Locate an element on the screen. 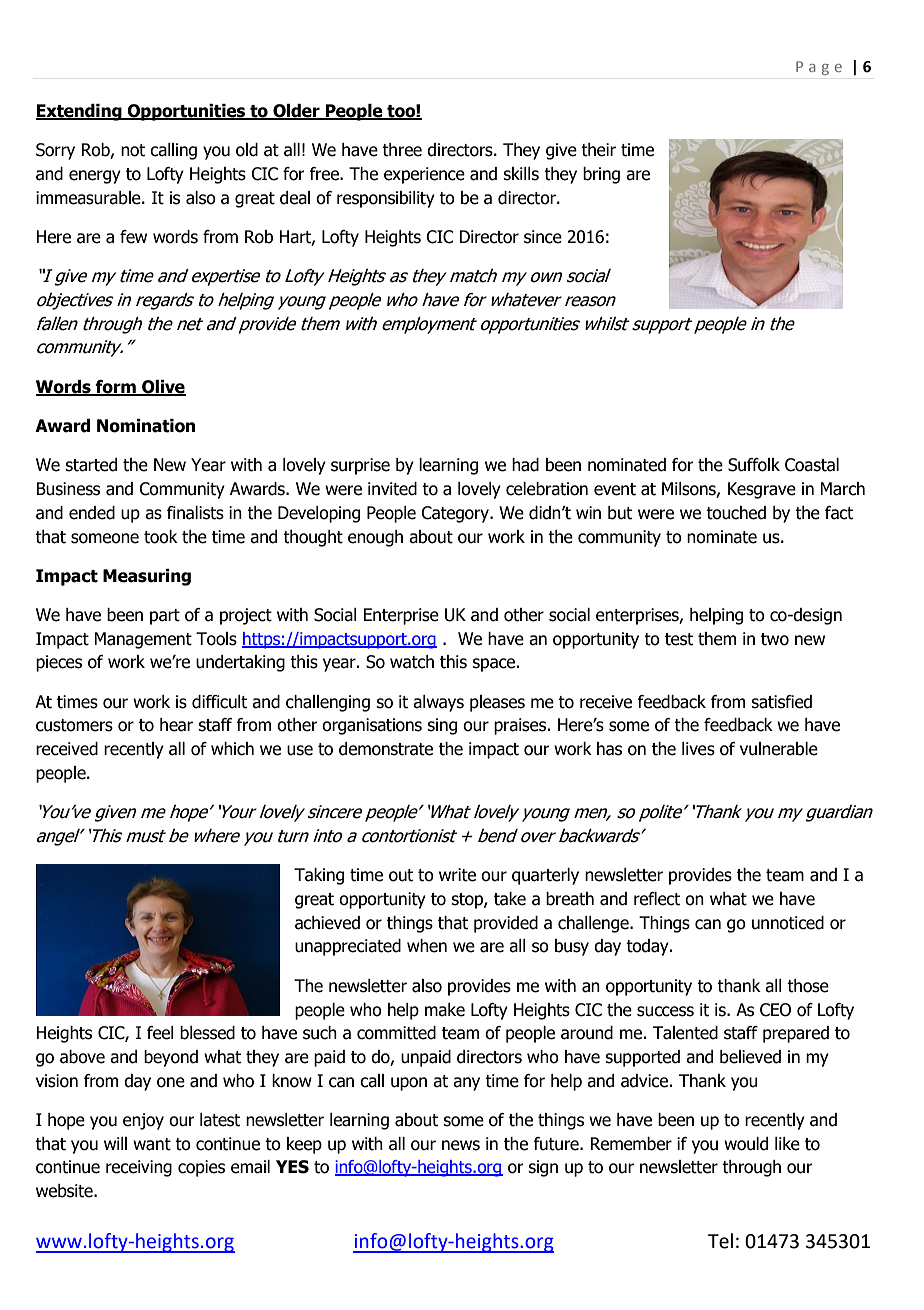 The height and width of the screenshot is (1310, 924). CEO is located at coordinates (775, 1010).
